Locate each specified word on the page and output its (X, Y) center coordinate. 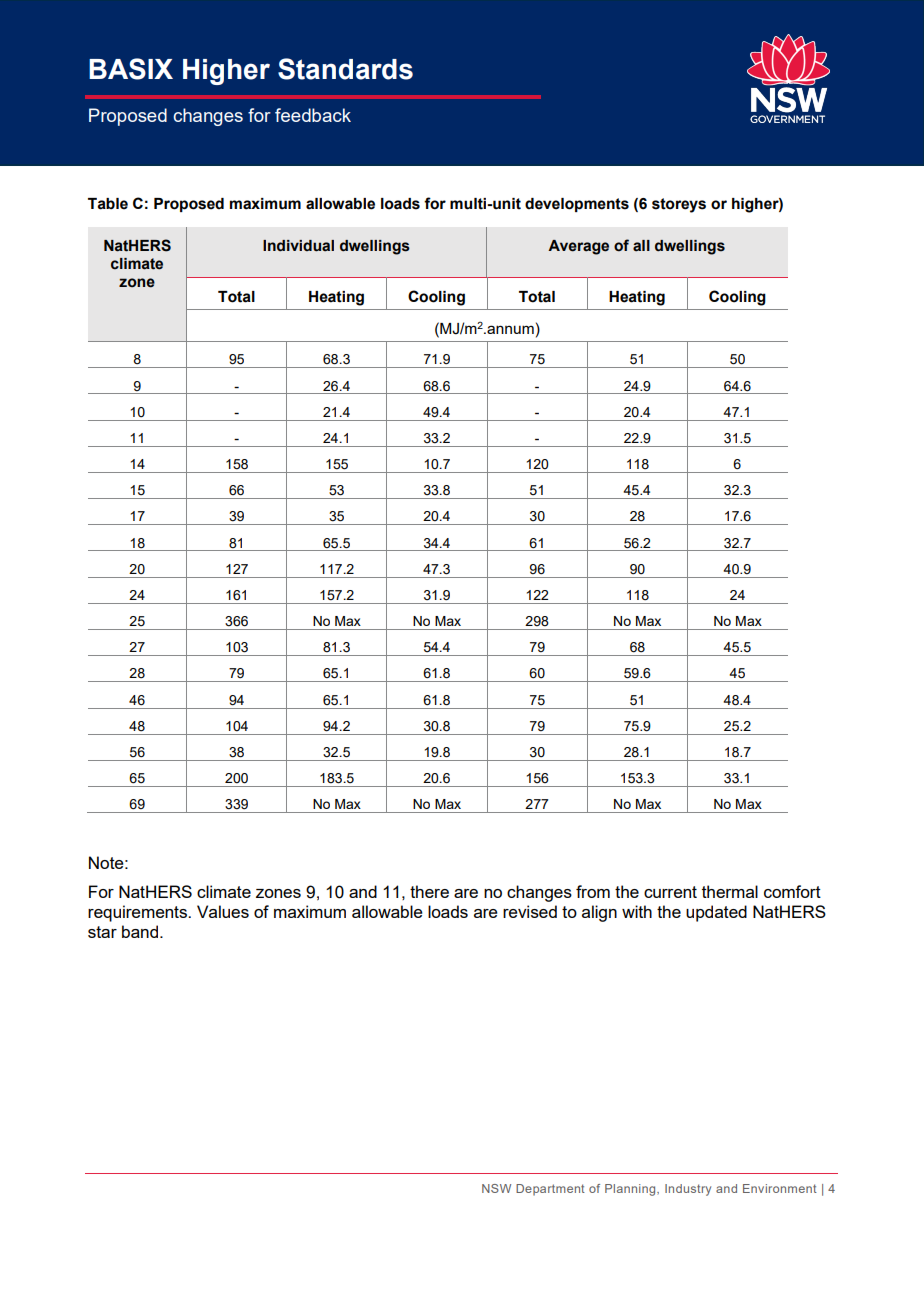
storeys (679, 205)
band (140, 931)
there (429, 891)
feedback (313, 115)
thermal (730, 891)
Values (223, 911)
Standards (345, 69)
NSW (496, 1188)
